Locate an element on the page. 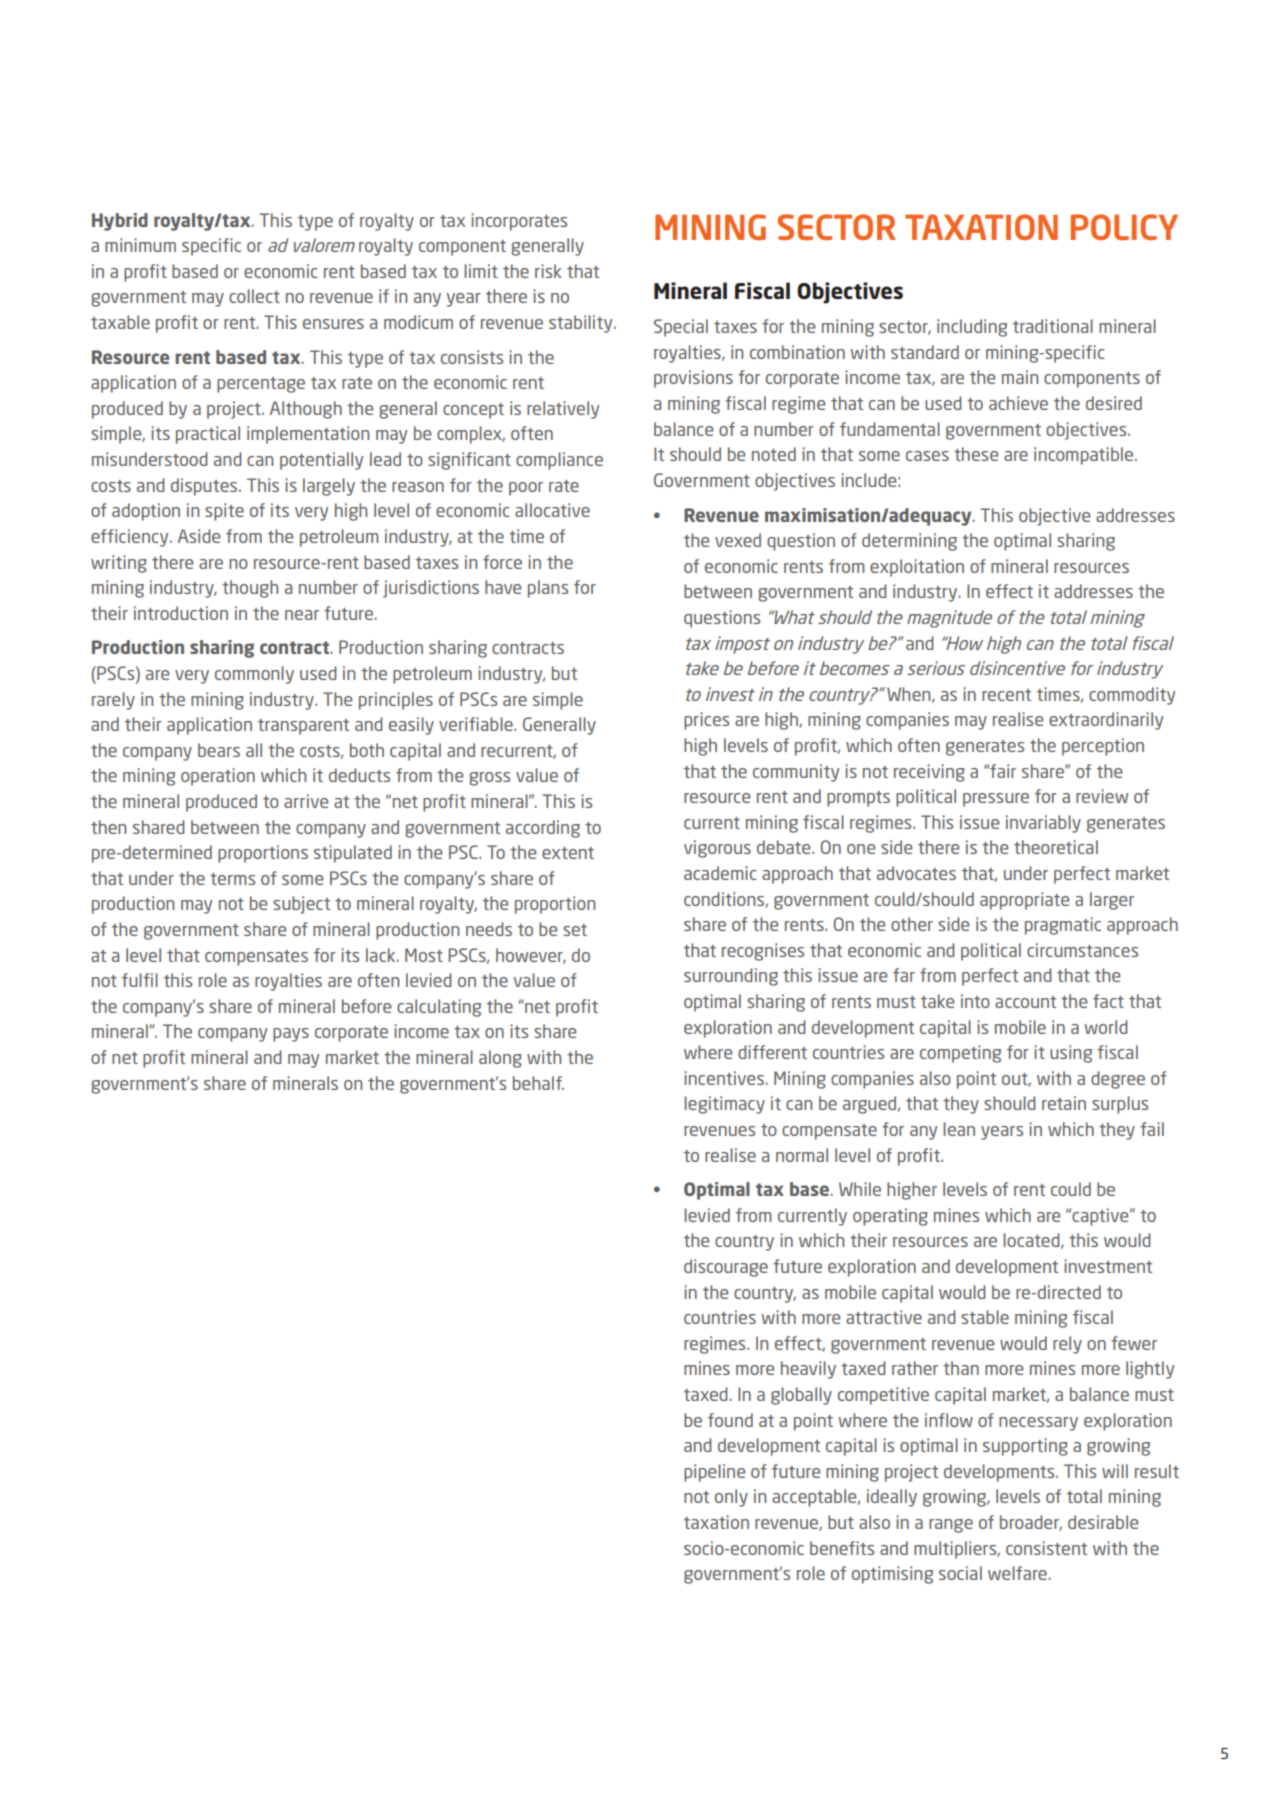  pipeline is located at coordinates (715, 1473).
